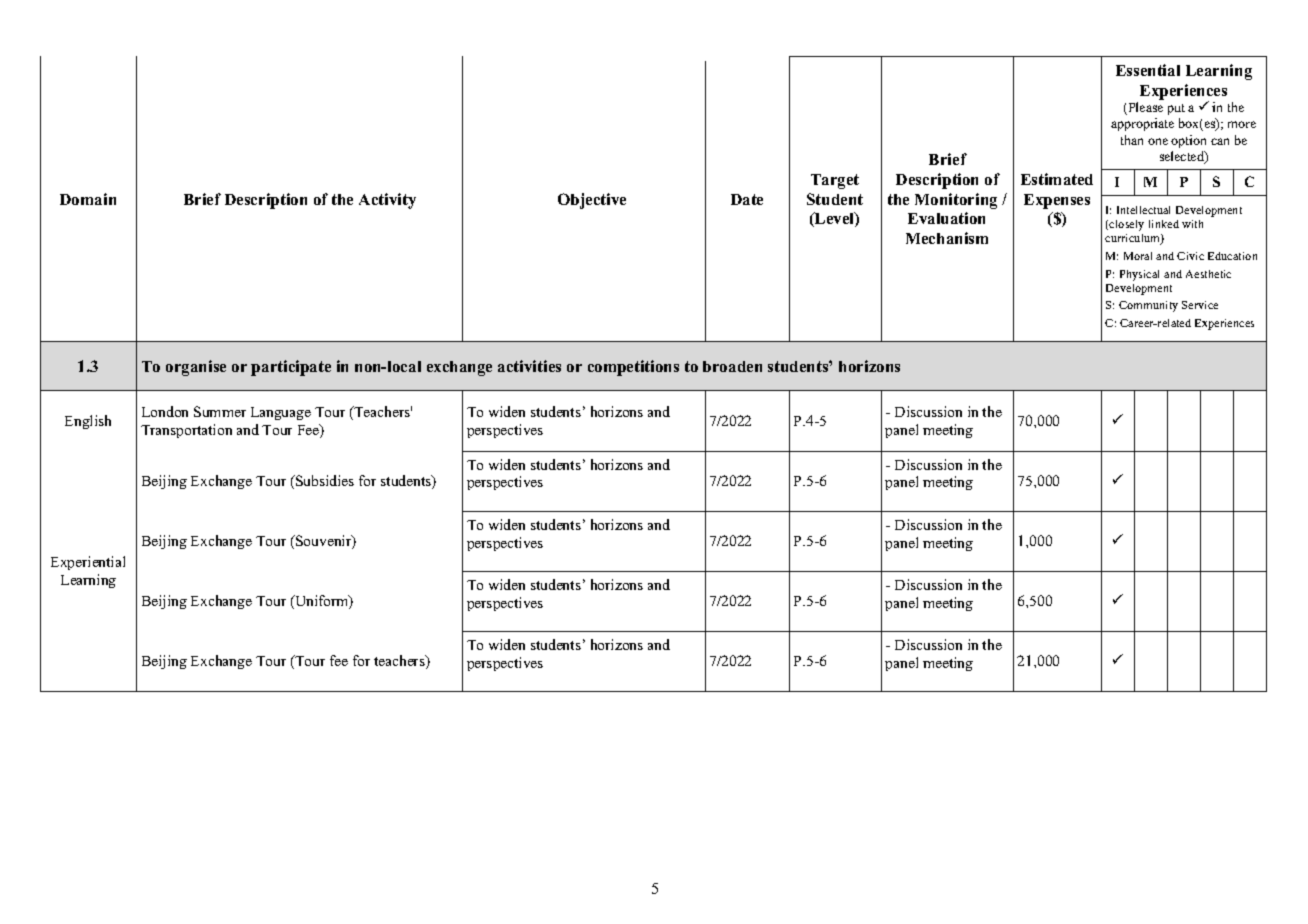  I want to click on competitions, so click(633, 368).
